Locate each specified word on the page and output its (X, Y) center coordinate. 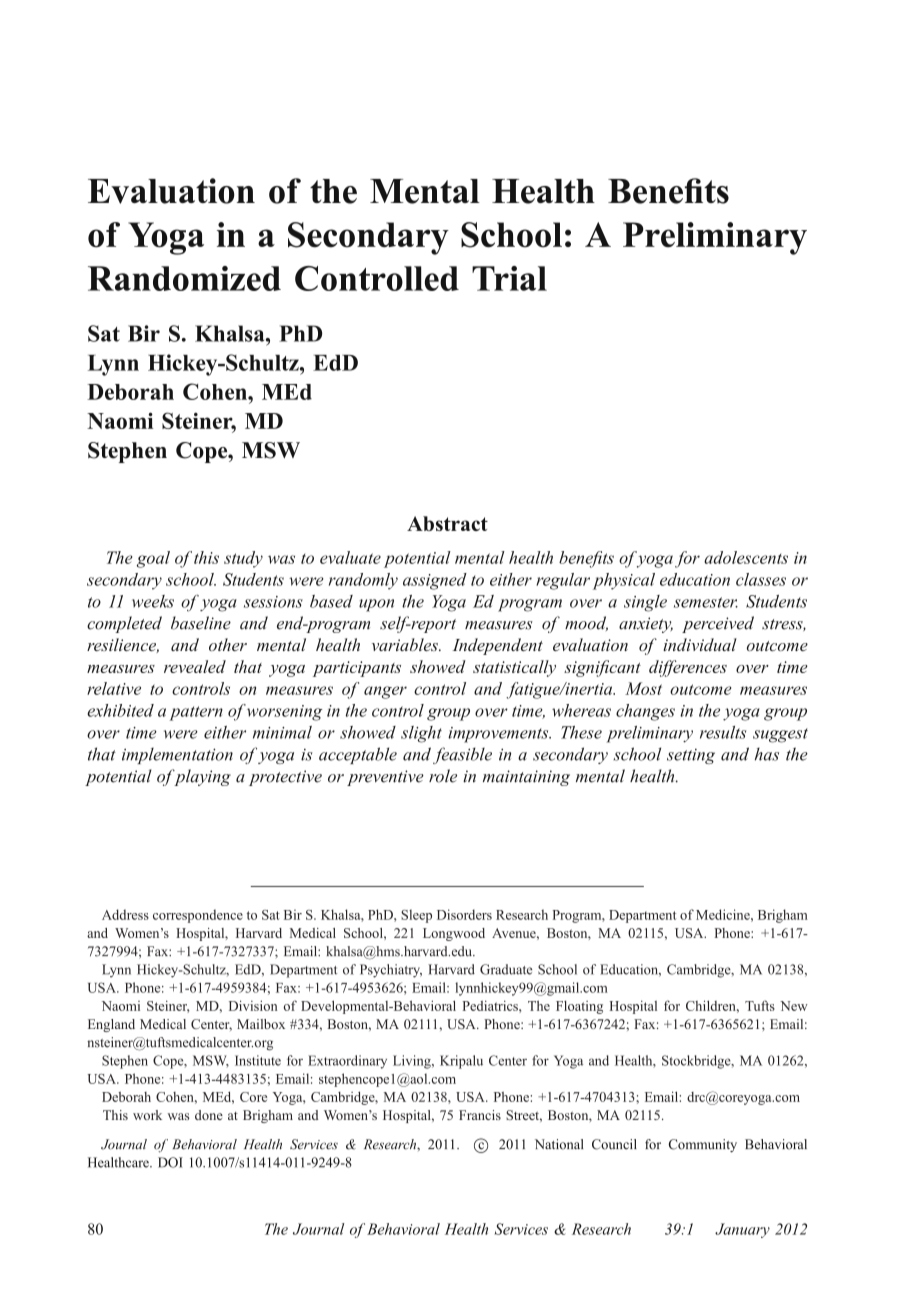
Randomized (184, 278)
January (742, 1230)
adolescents (746, 557)
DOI (170, 1162)
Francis (480, 1115)
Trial (509, 278)
